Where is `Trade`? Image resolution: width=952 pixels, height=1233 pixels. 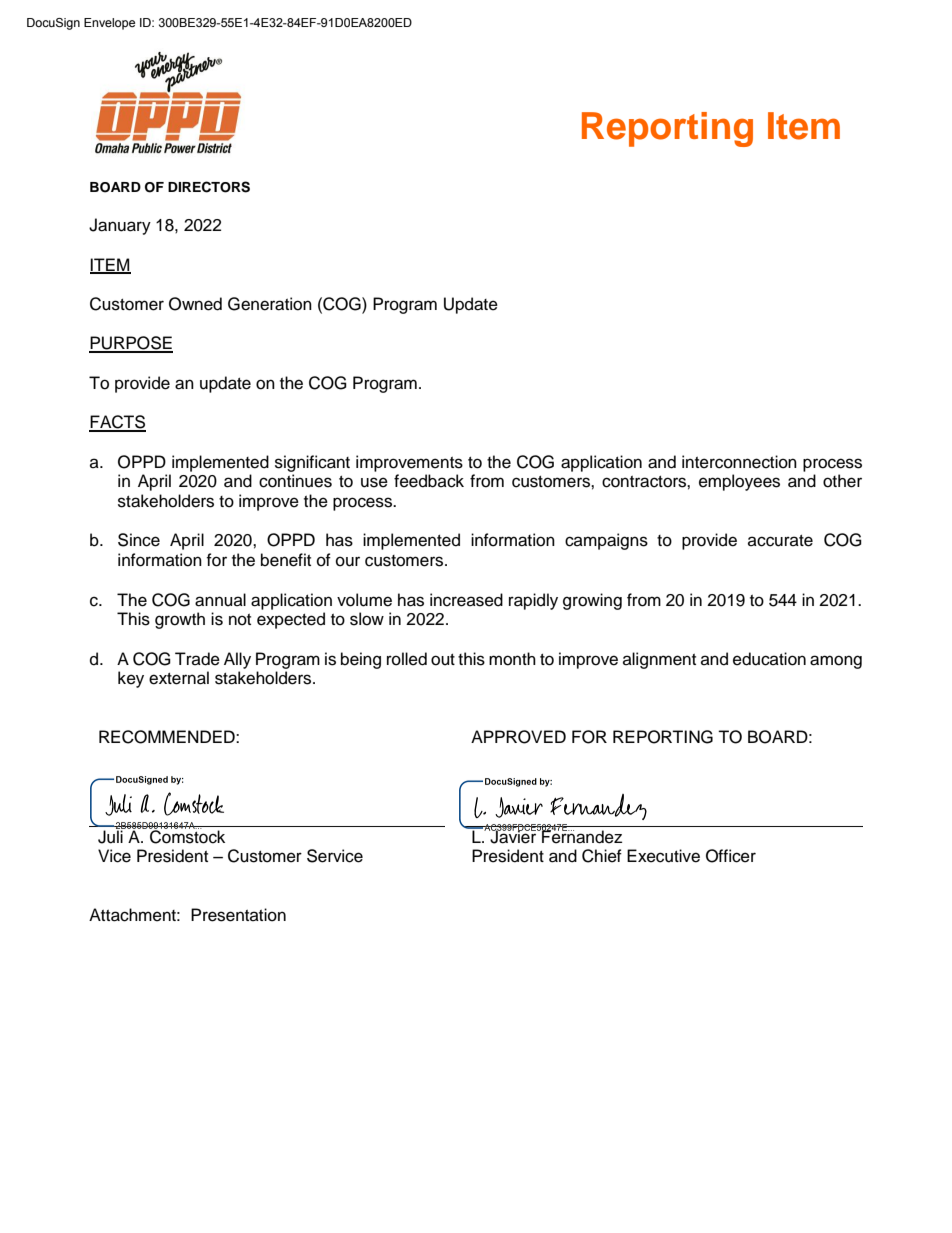
Trade is located at coordinates (197, 659).
